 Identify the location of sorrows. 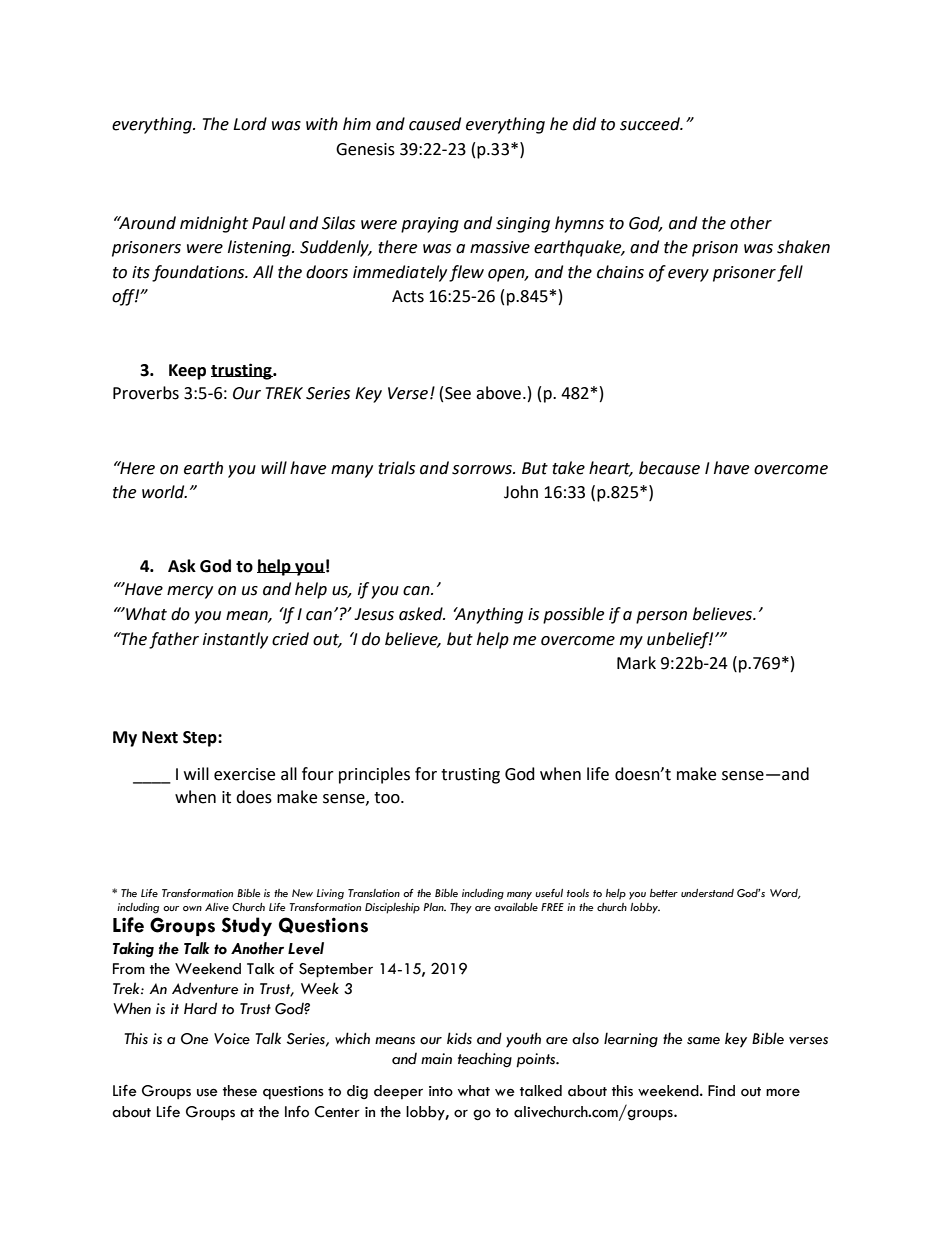
(483, 470).
